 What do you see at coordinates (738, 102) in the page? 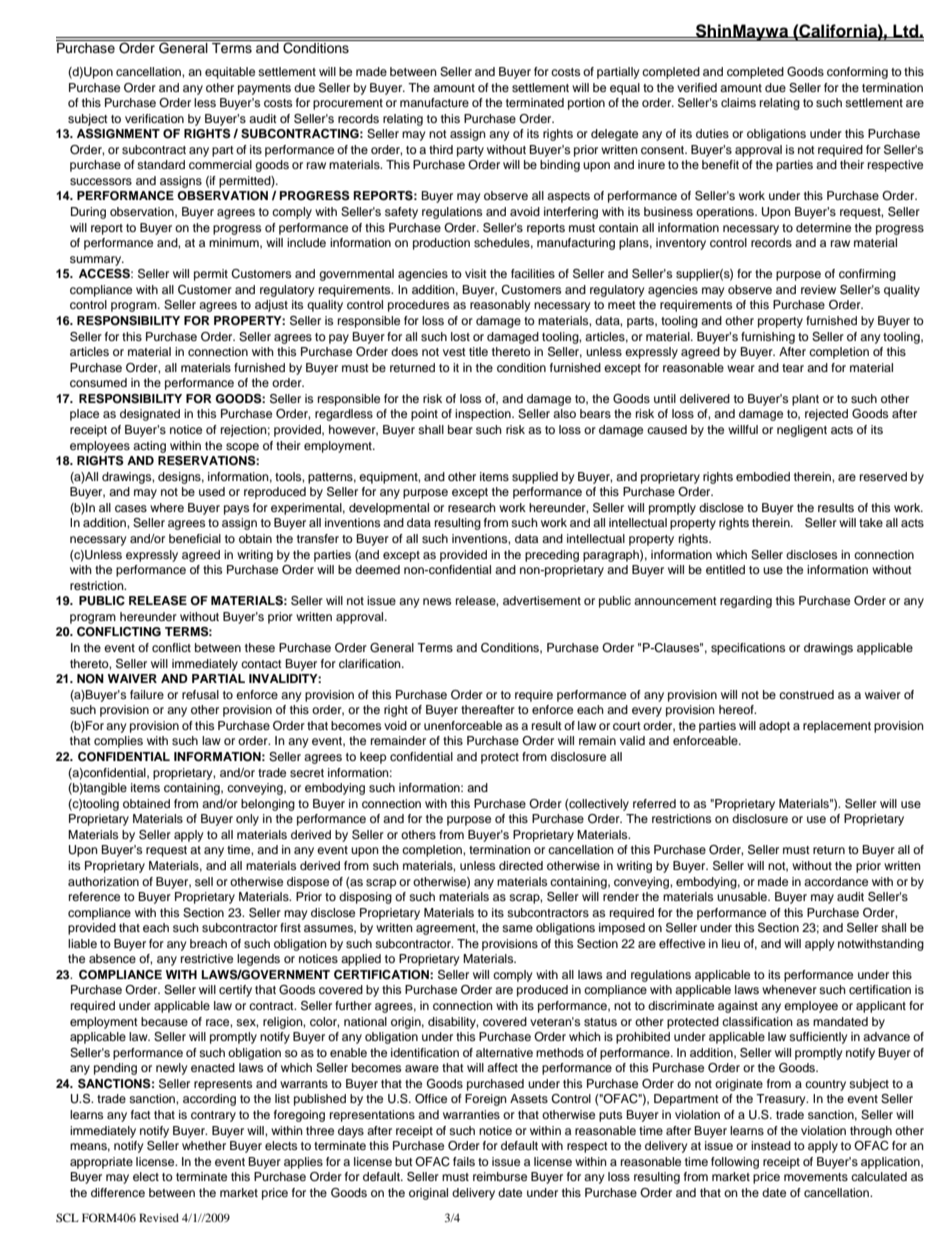
I see `claims` at bounding box center [738, 102].
